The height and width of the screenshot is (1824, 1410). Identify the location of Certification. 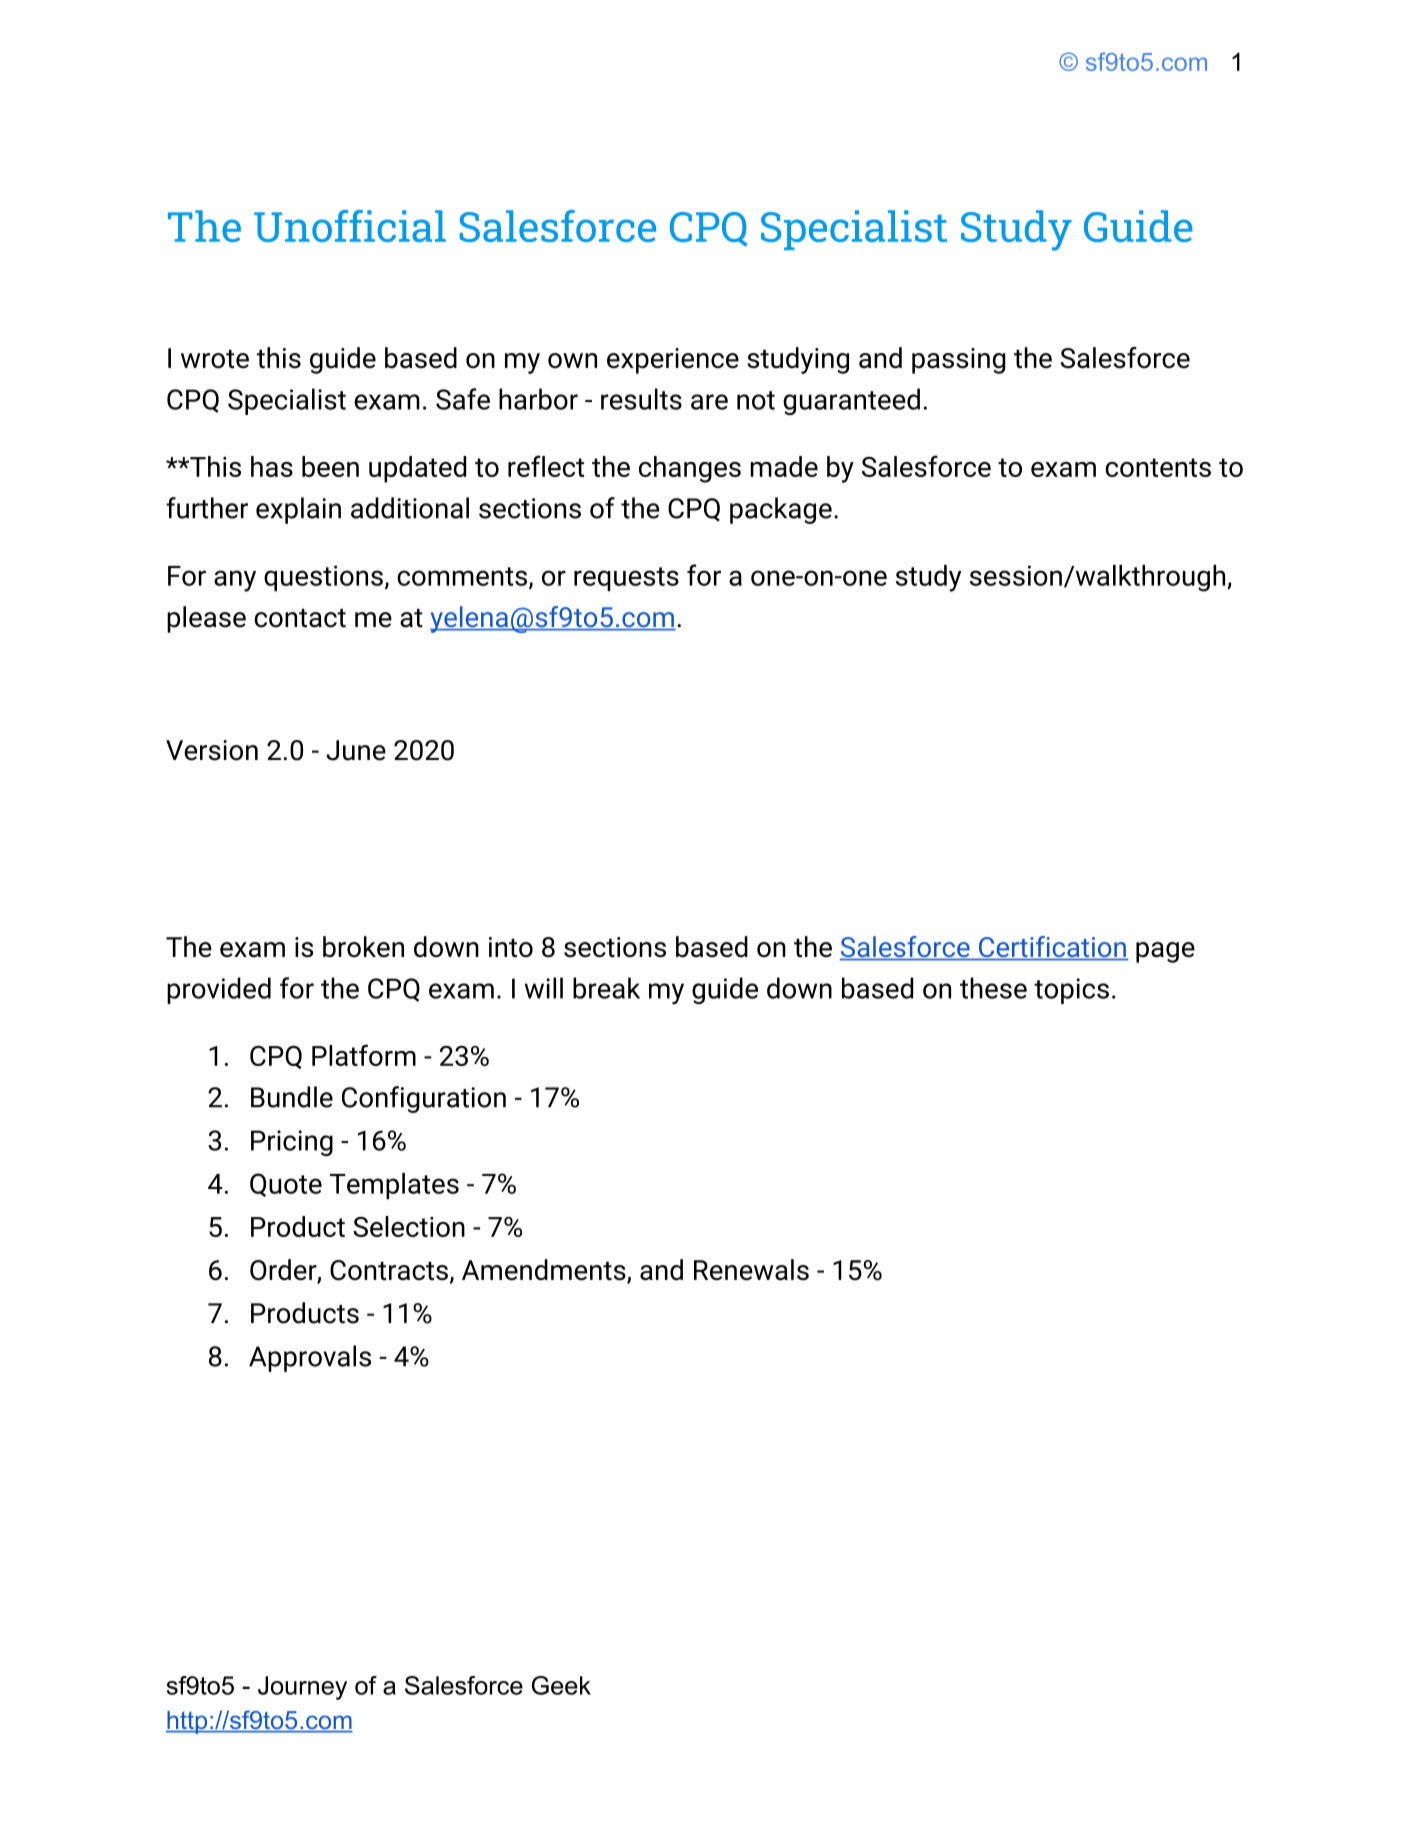
(1052, 948).
